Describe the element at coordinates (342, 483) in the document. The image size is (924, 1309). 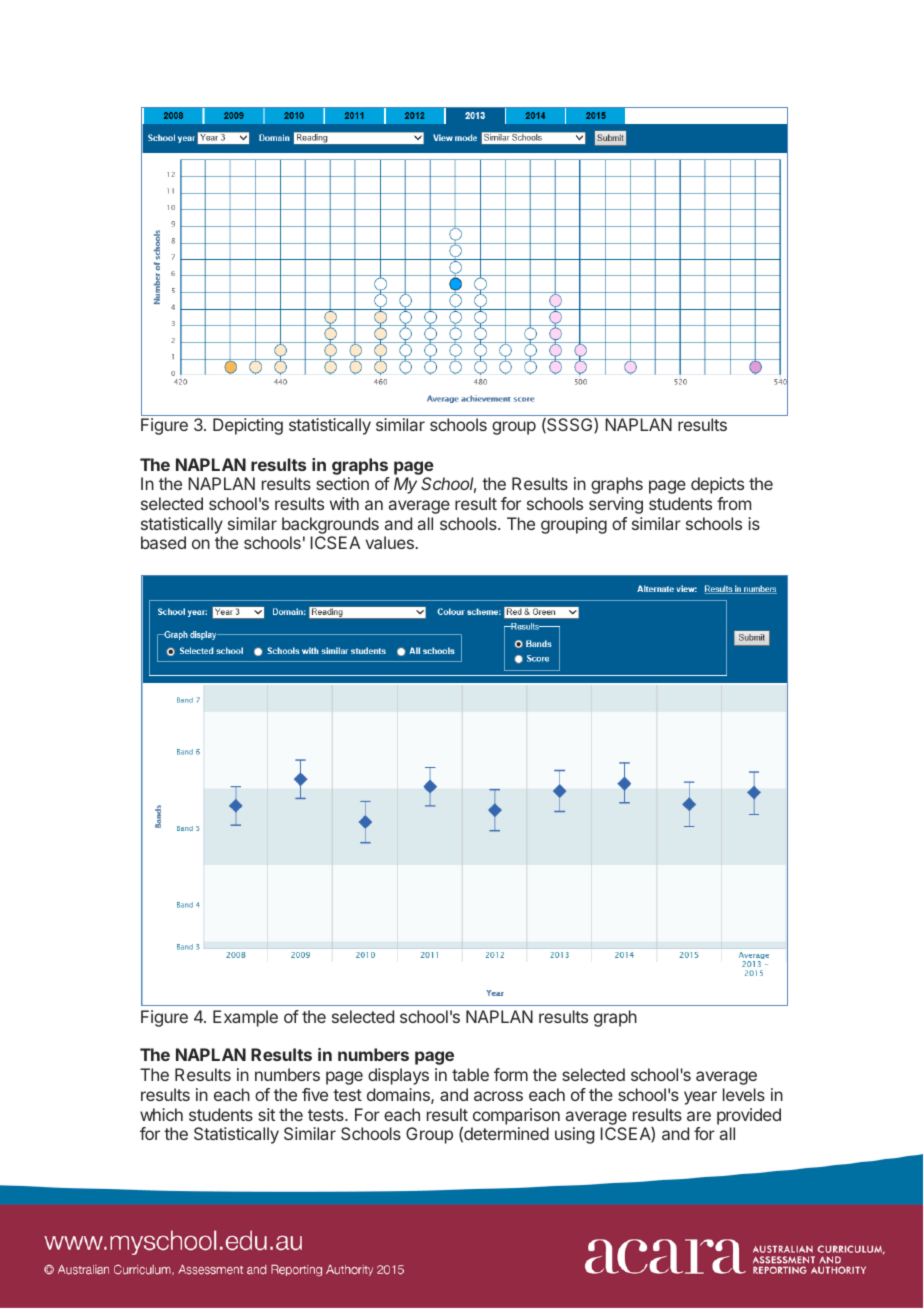
I see `section` at that location.
